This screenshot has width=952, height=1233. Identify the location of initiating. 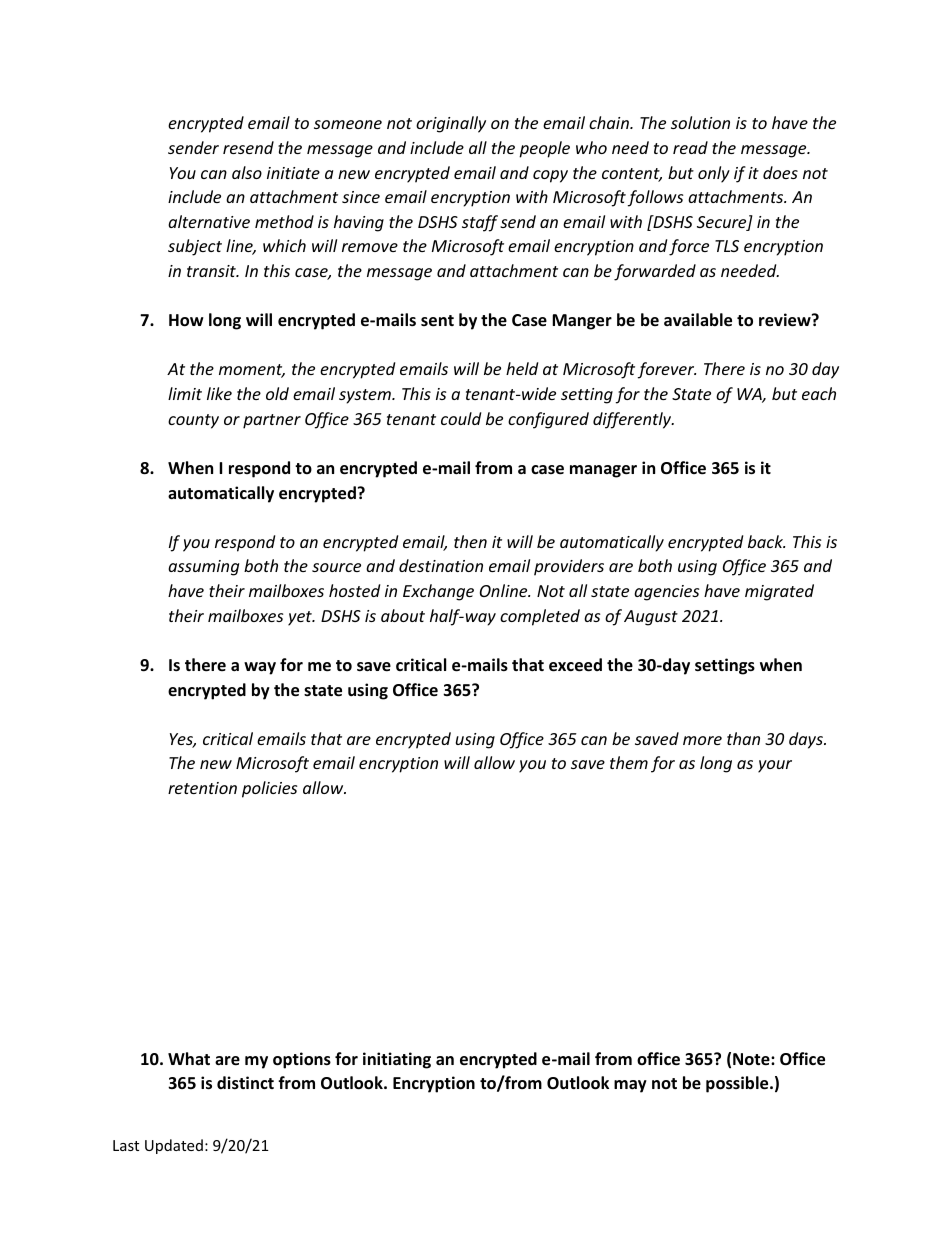
(397, 1060).
